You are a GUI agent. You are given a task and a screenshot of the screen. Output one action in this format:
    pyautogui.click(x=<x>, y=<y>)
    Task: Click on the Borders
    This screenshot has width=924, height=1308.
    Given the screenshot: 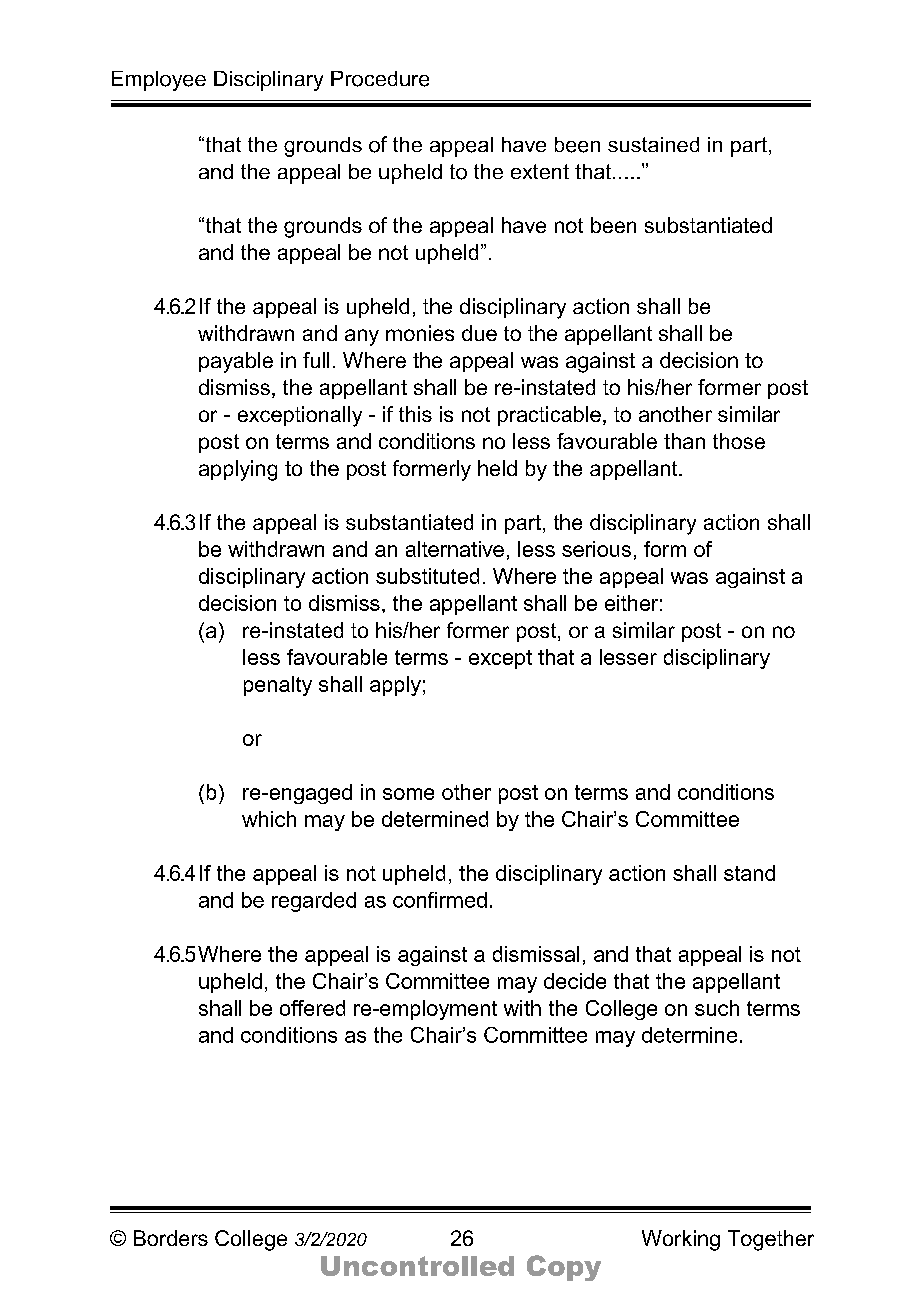 What is the action you would take?
    pyautogui.click(x=171, y=1238)
